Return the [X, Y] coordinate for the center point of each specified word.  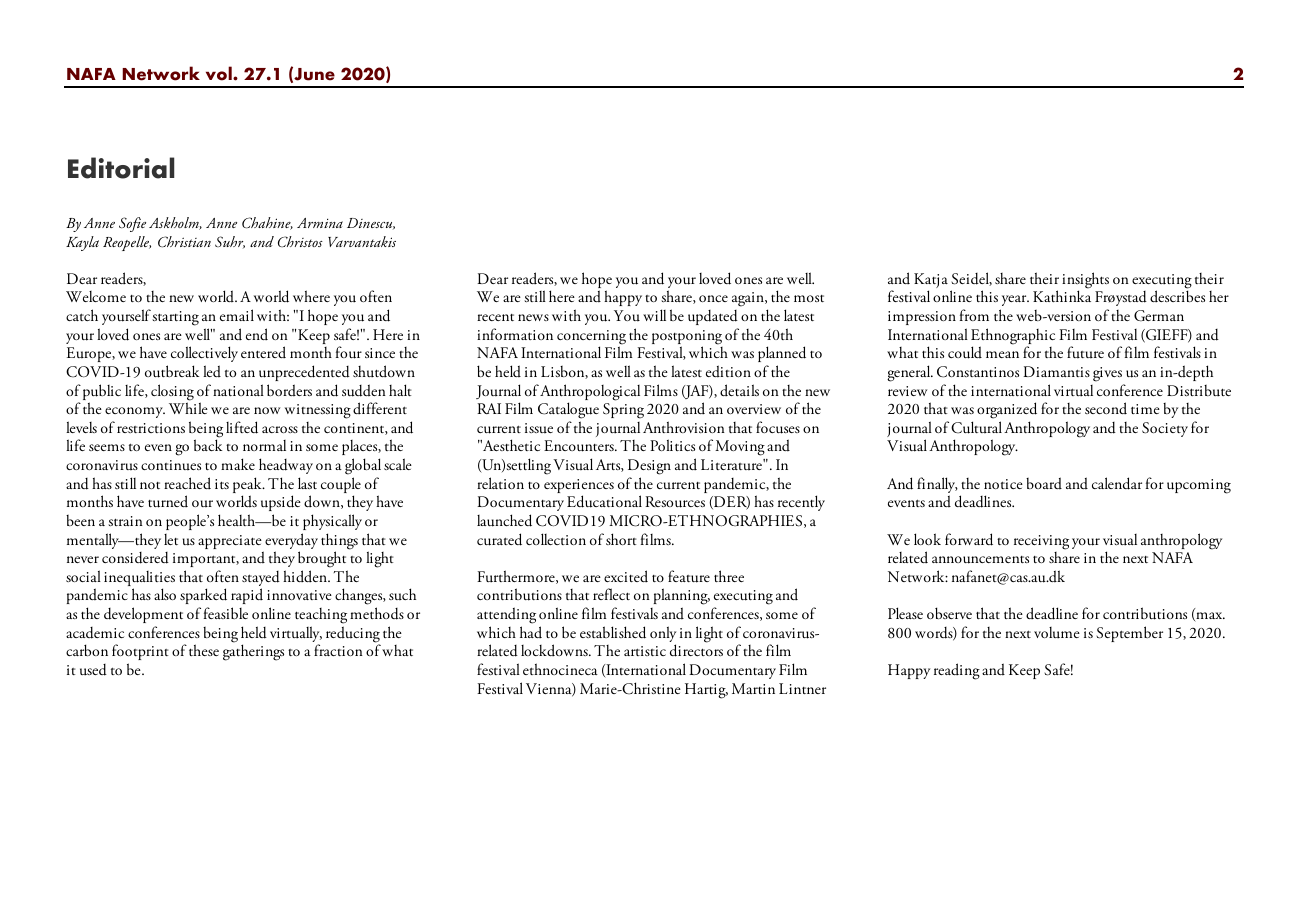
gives [1107, 374]
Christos [300, 241]
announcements [980, 560]
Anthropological [590, 393]
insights [1085, 281]
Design [649, 467]
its [222, 484]
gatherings [253, 652]
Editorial [121, 168]
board [1044, 483]
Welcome [96, 296]
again [749, 299]
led [212, 371]
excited [626, 576]
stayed [261, 580]
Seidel [971, 279]
